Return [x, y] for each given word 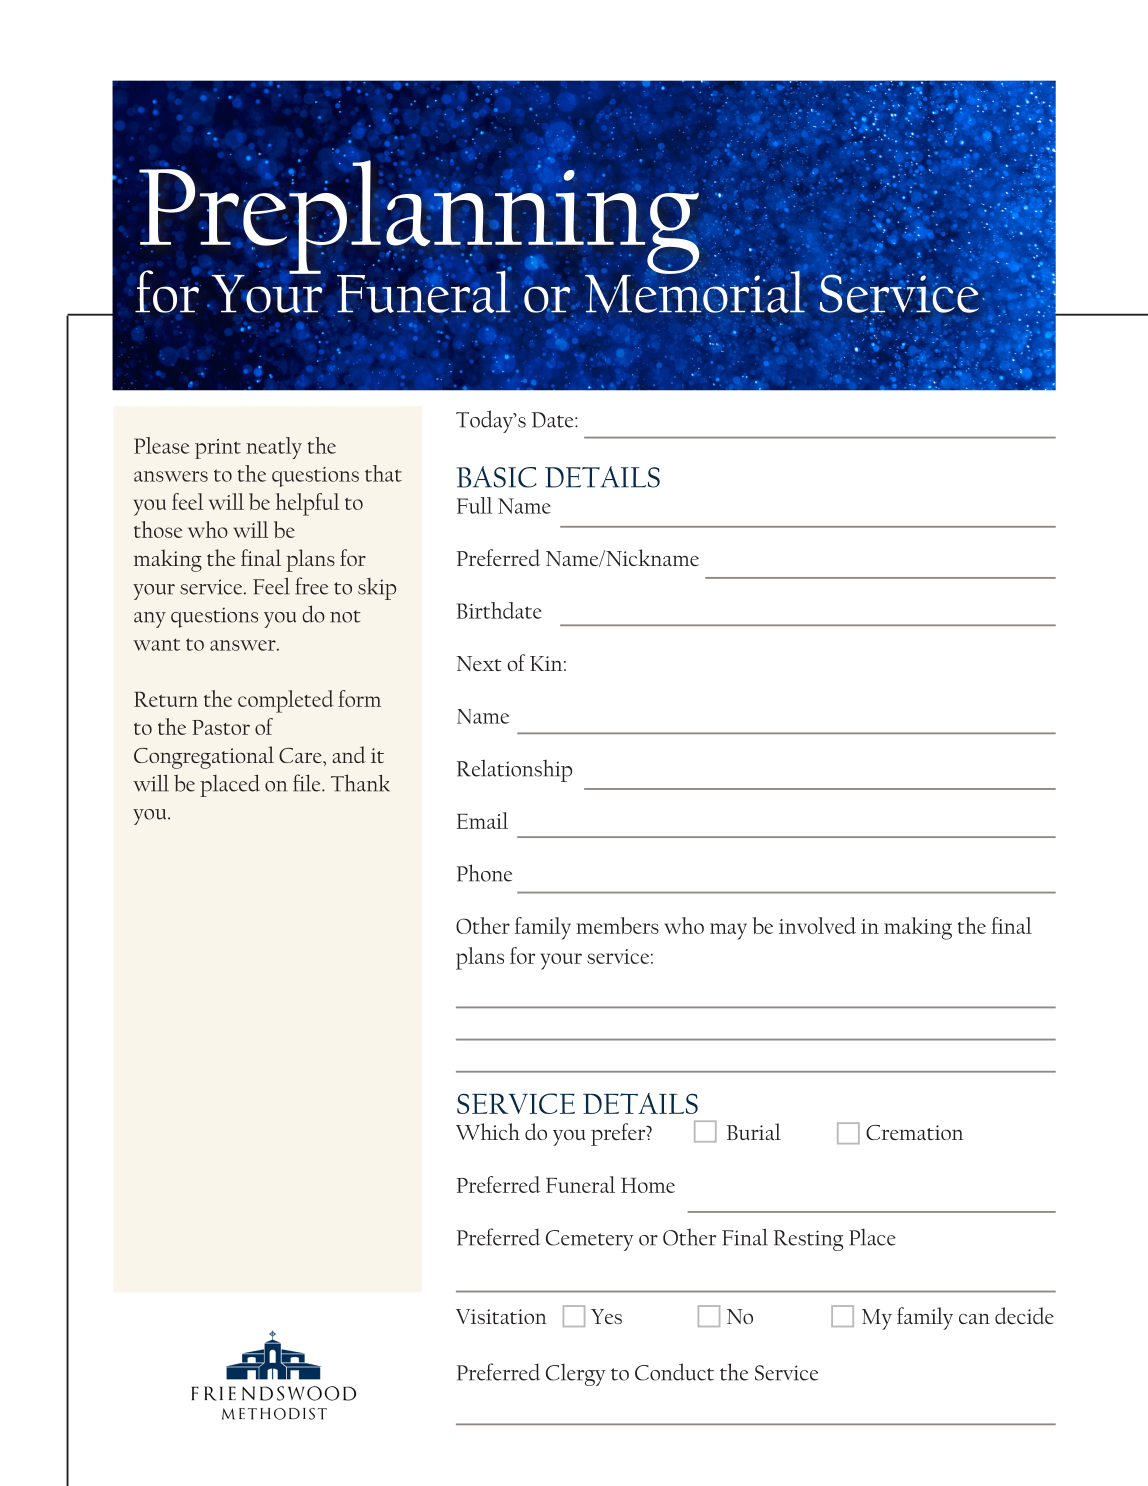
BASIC [496, 477]
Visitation [501, 1316]
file [308, 783]
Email [482, 820]
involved [817, 925]
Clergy [576, 1375]
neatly [274, 448]
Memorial [695, 292]
